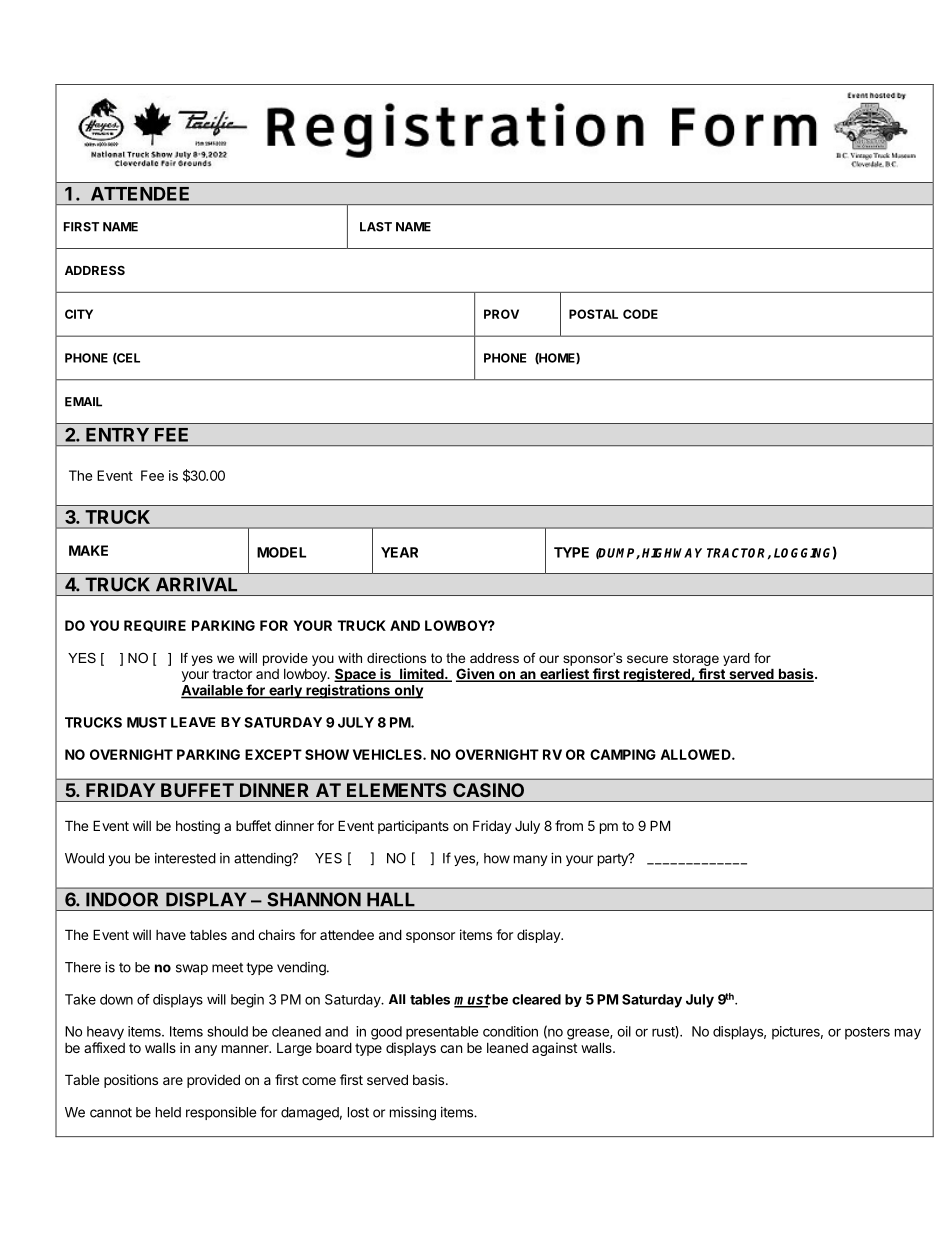  What do you see at coordinates (736, 659) in the image?
I see `yard` at bounding box center [736, 659].
